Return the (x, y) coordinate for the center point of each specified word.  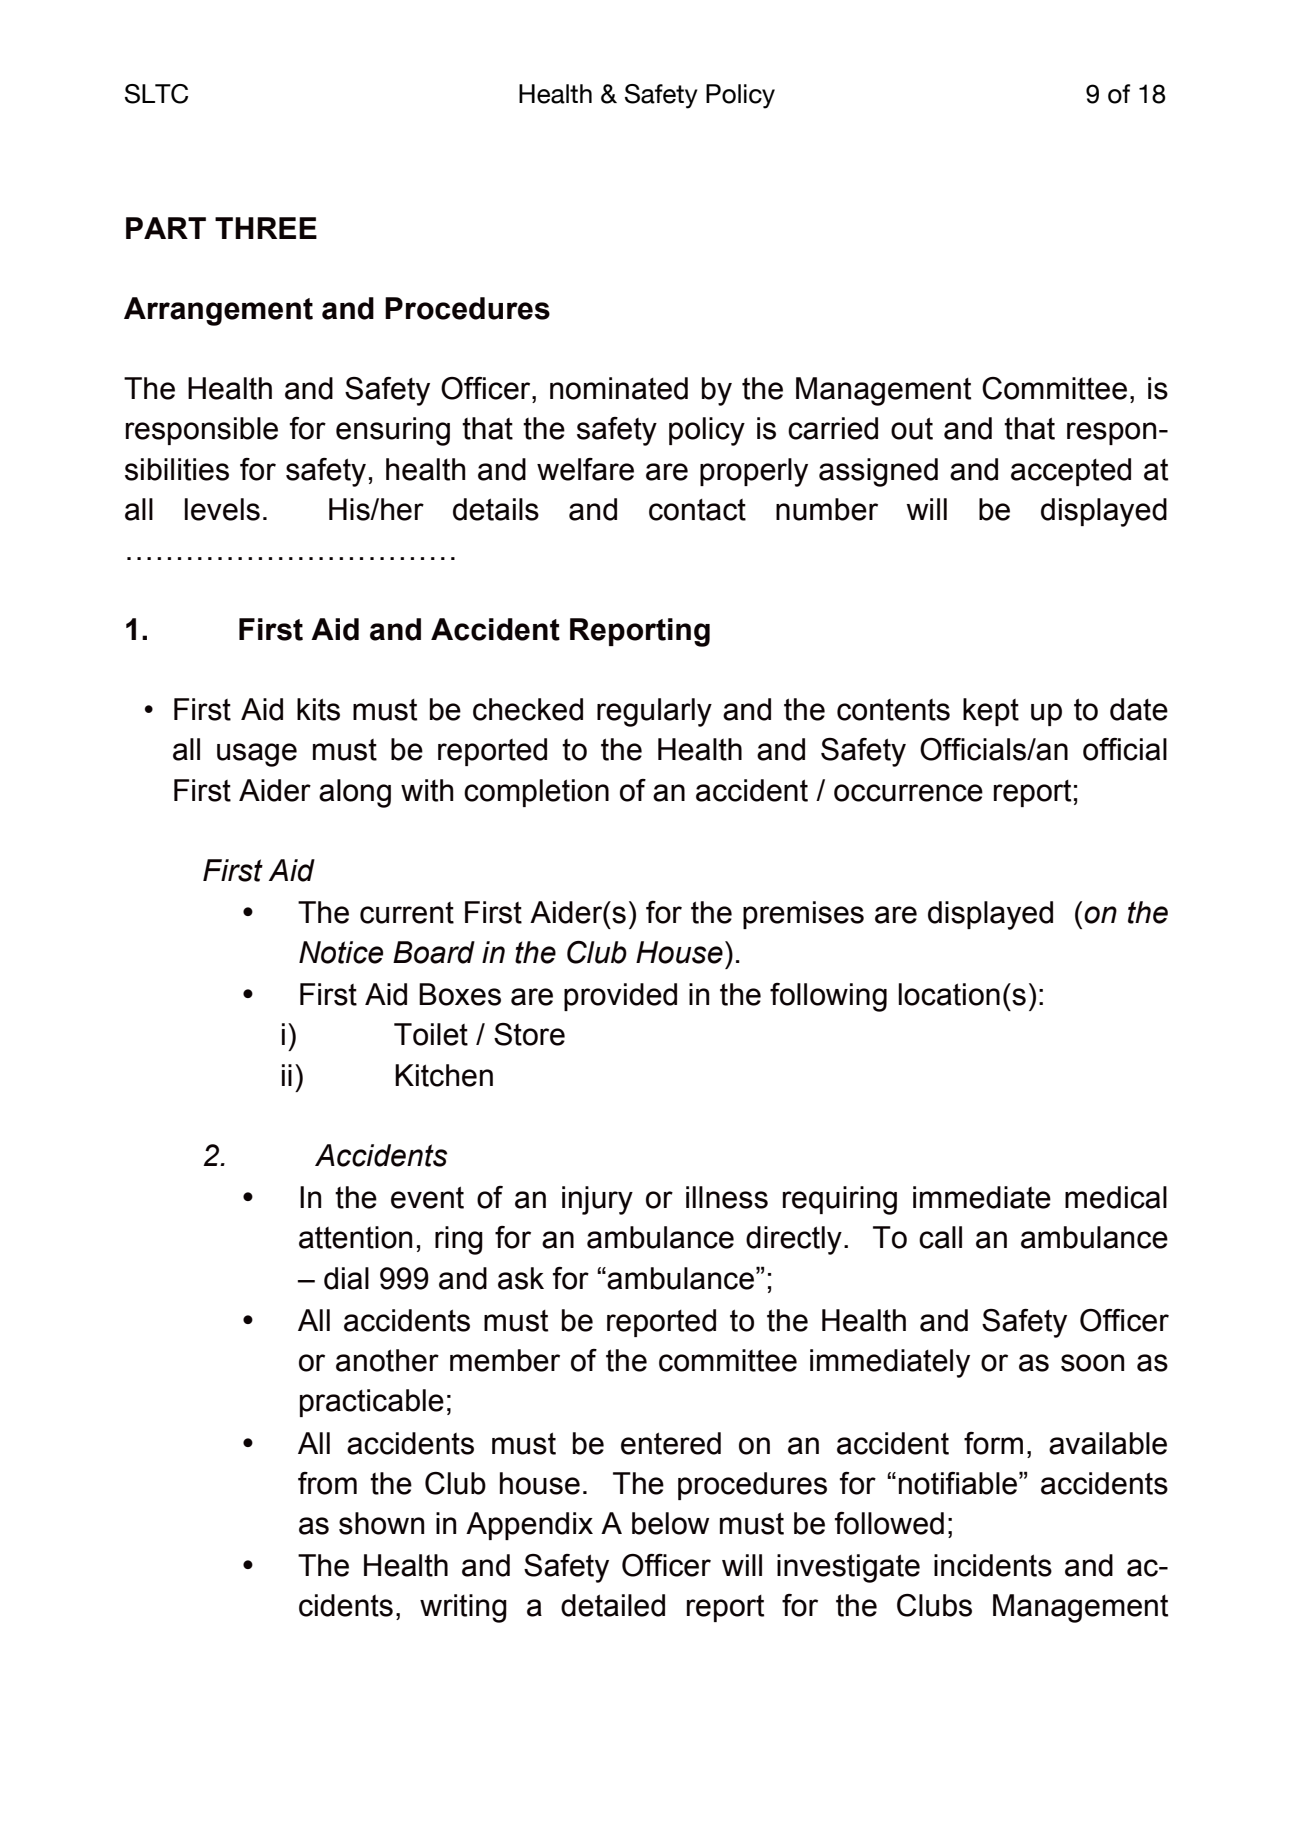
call (940, 1237)
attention (355, 1237)
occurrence (908, 793)
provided (620, 997)
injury (597, 1200)
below (671, 1523)
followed (889, 1523)
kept (991, 712)
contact (697, 510)
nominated (619, 388)
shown (381, 1523)
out (912, 428)
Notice (341, 952)
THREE (266, 228)
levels (222, 509)
